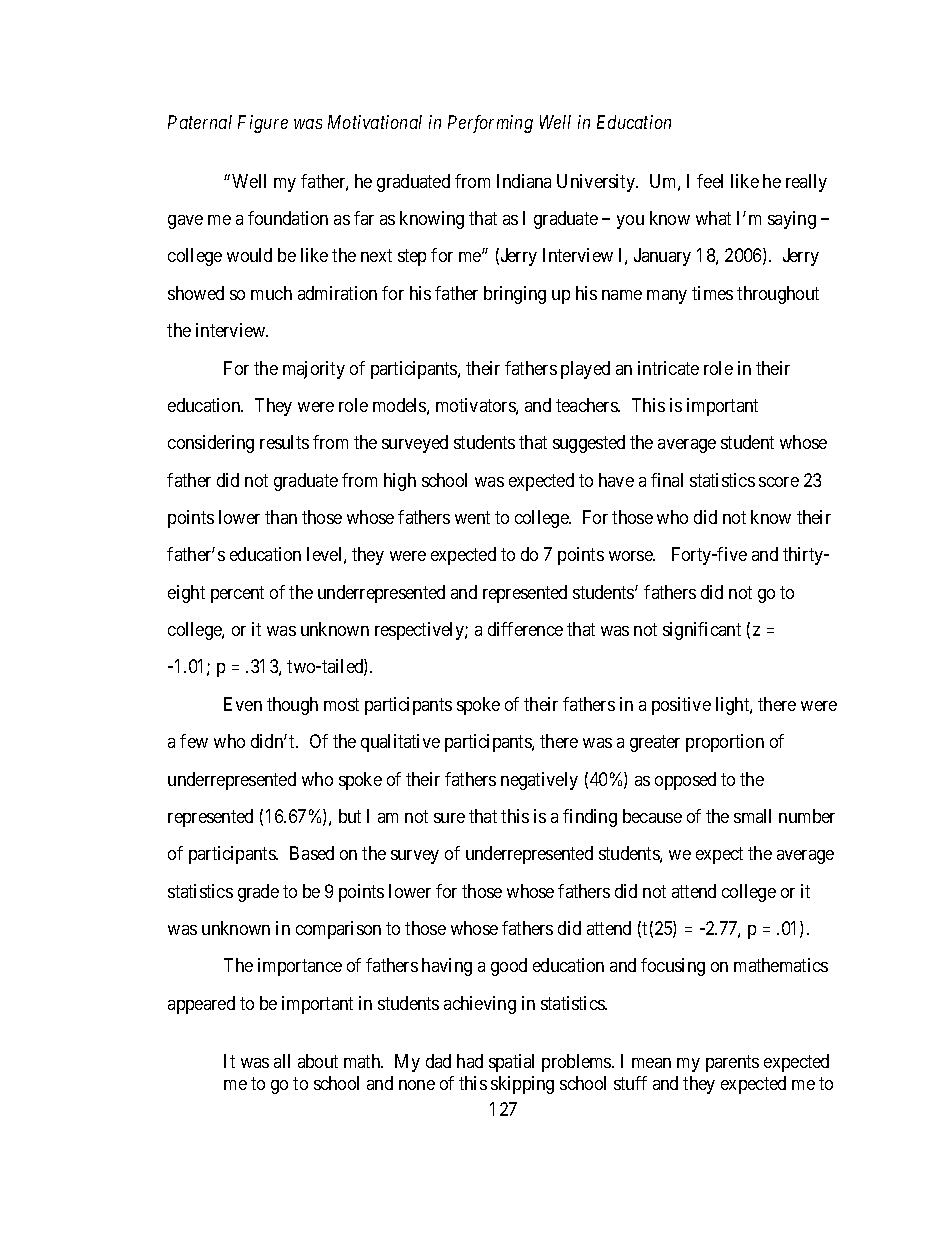  What do you see at coordinates (702, 631) in the screenshot?
I see `significant` at bounding box center [702, 631].
